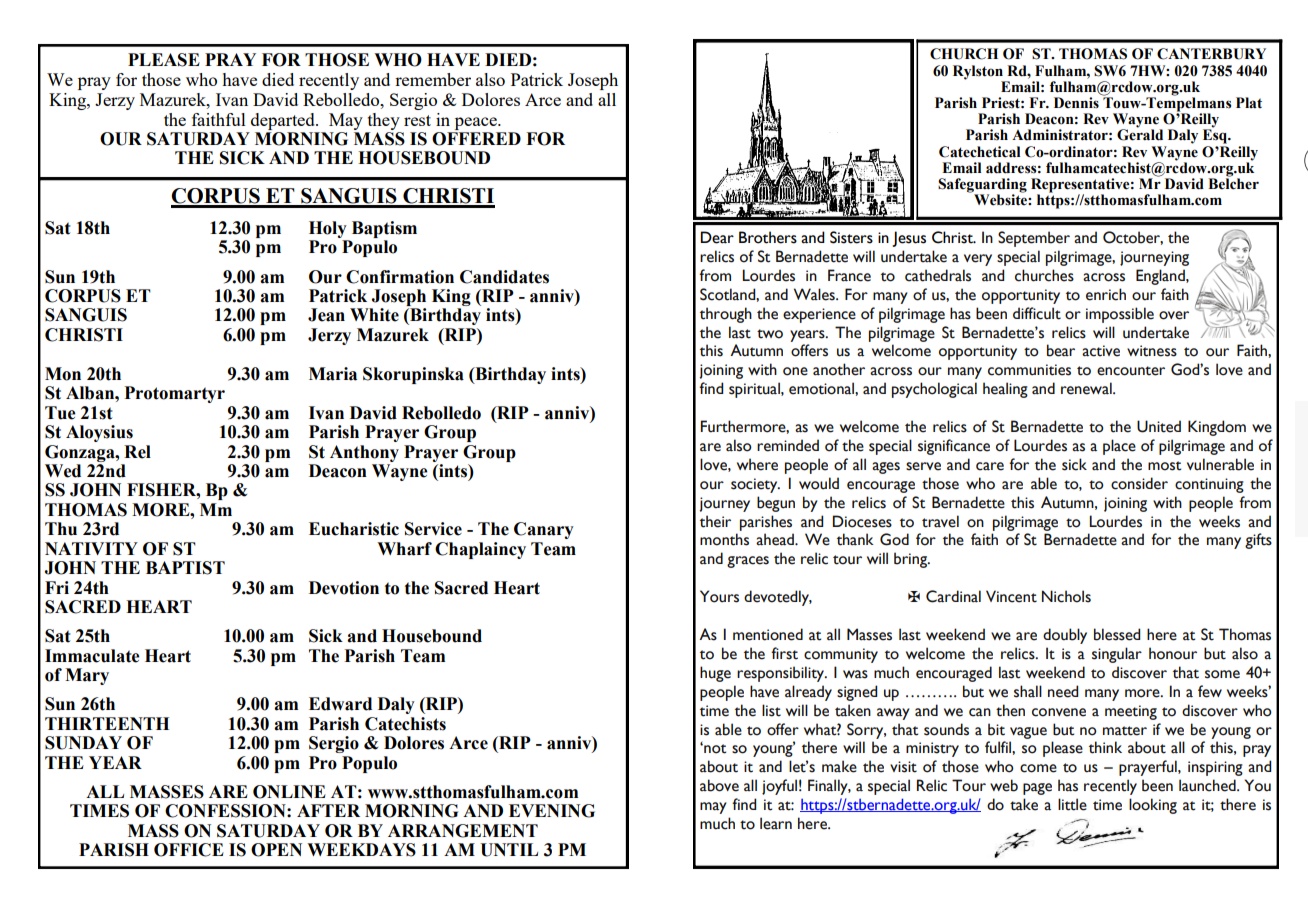 The width and height of the image is (1308, 924). I want to click on remember, so click(433, 79).
